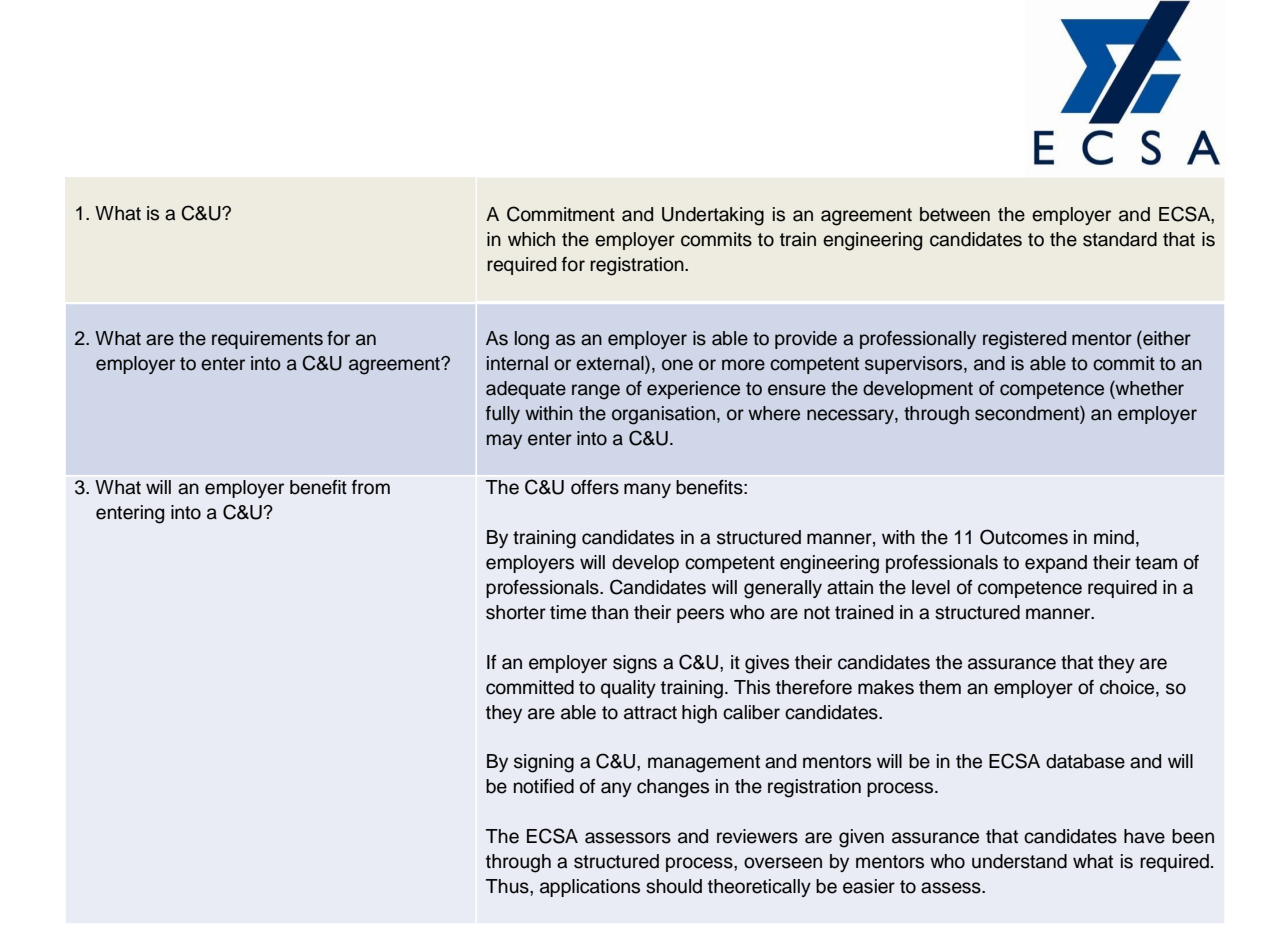  I want to click on generally, so click(783, 589).
